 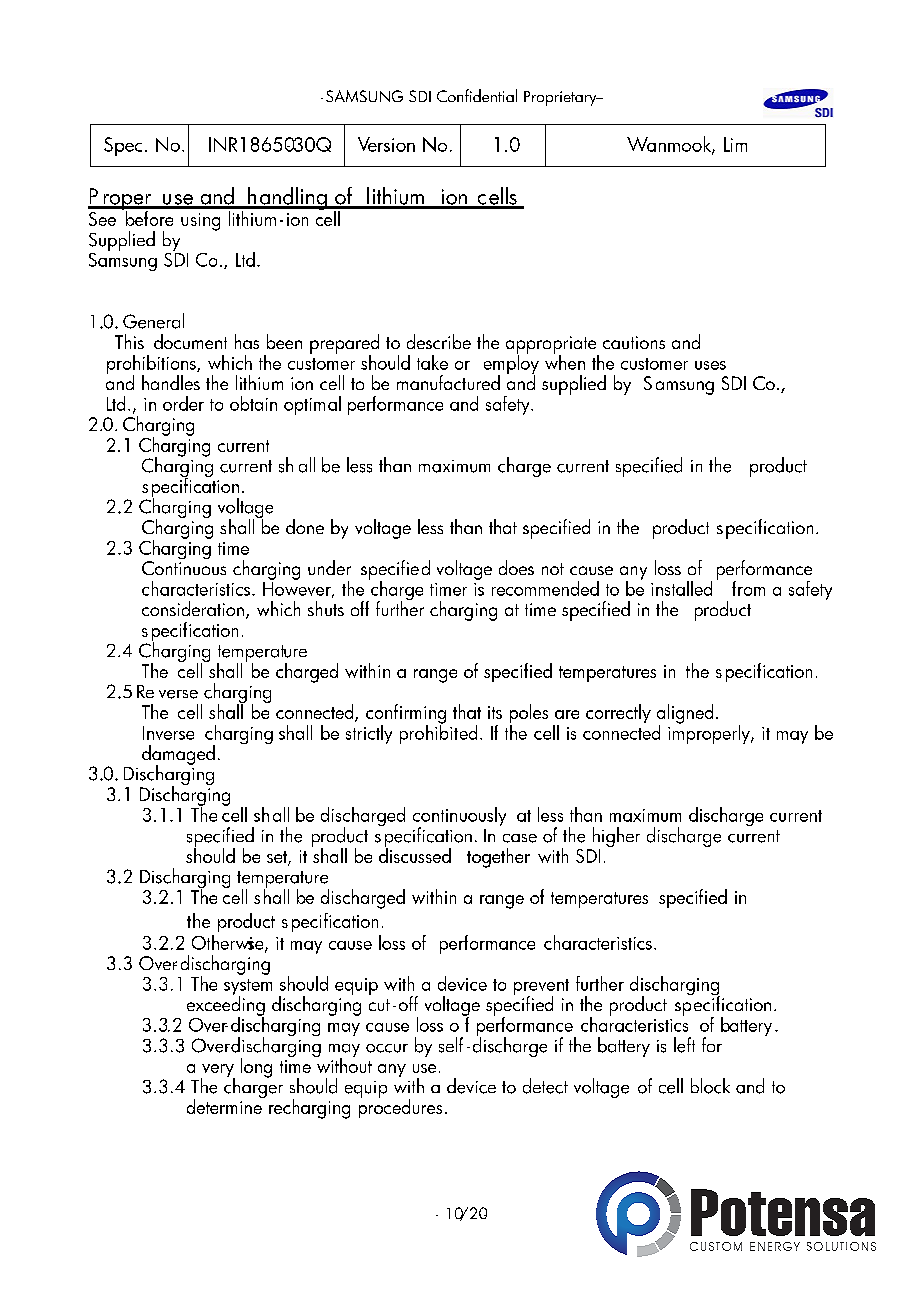 I want to click on higher, so click(x=616, y=837).
